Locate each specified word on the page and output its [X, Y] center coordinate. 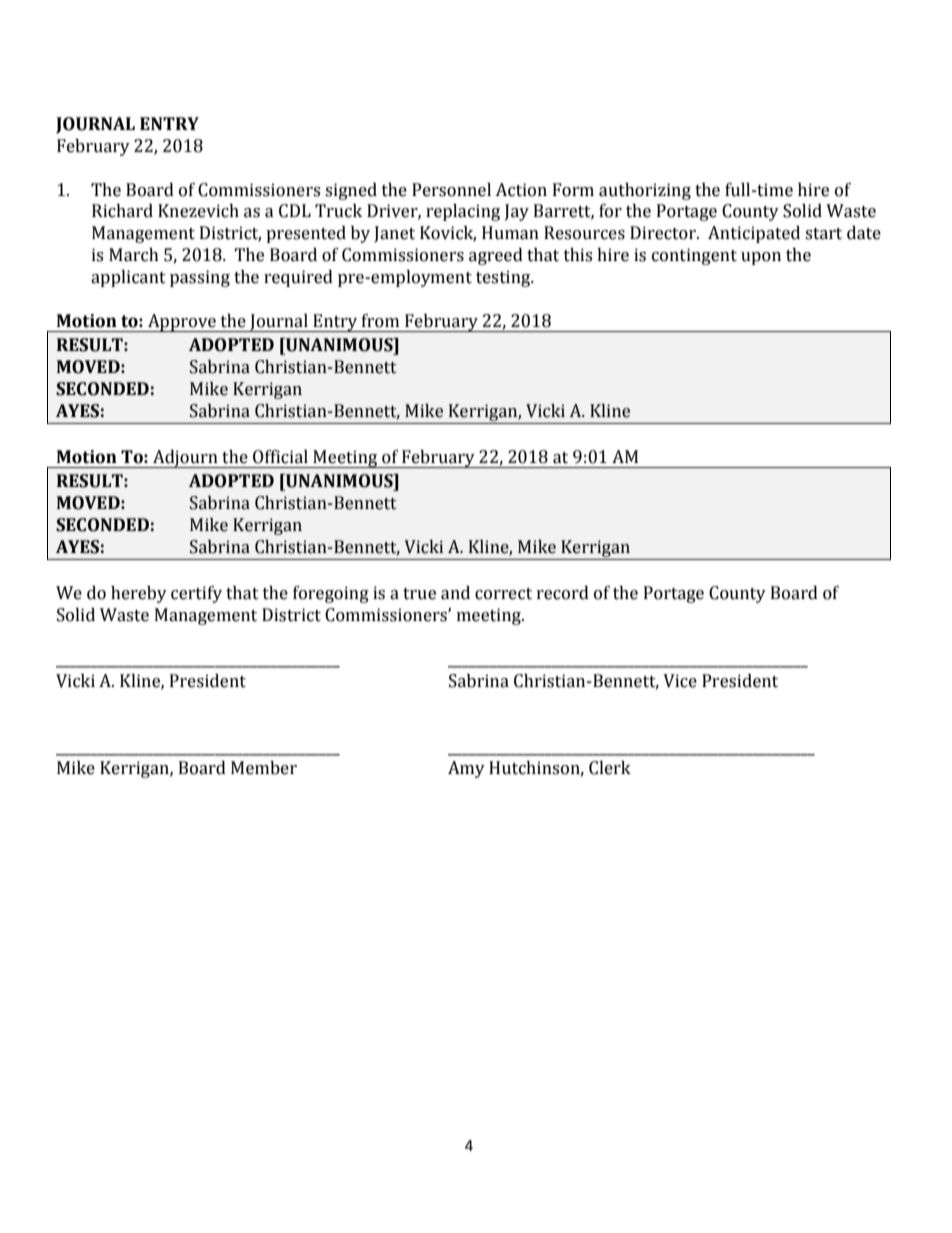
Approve [182, 323]
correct [503, 594]
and [455, 593]
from [380, 321]
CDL [295, 211]
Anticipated [754, 234]
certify [196, 594]
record [563, 593]
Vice [680, 681]
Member [264, 768]
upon [761, 258]
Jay [517, 212]
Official [280, 457]
